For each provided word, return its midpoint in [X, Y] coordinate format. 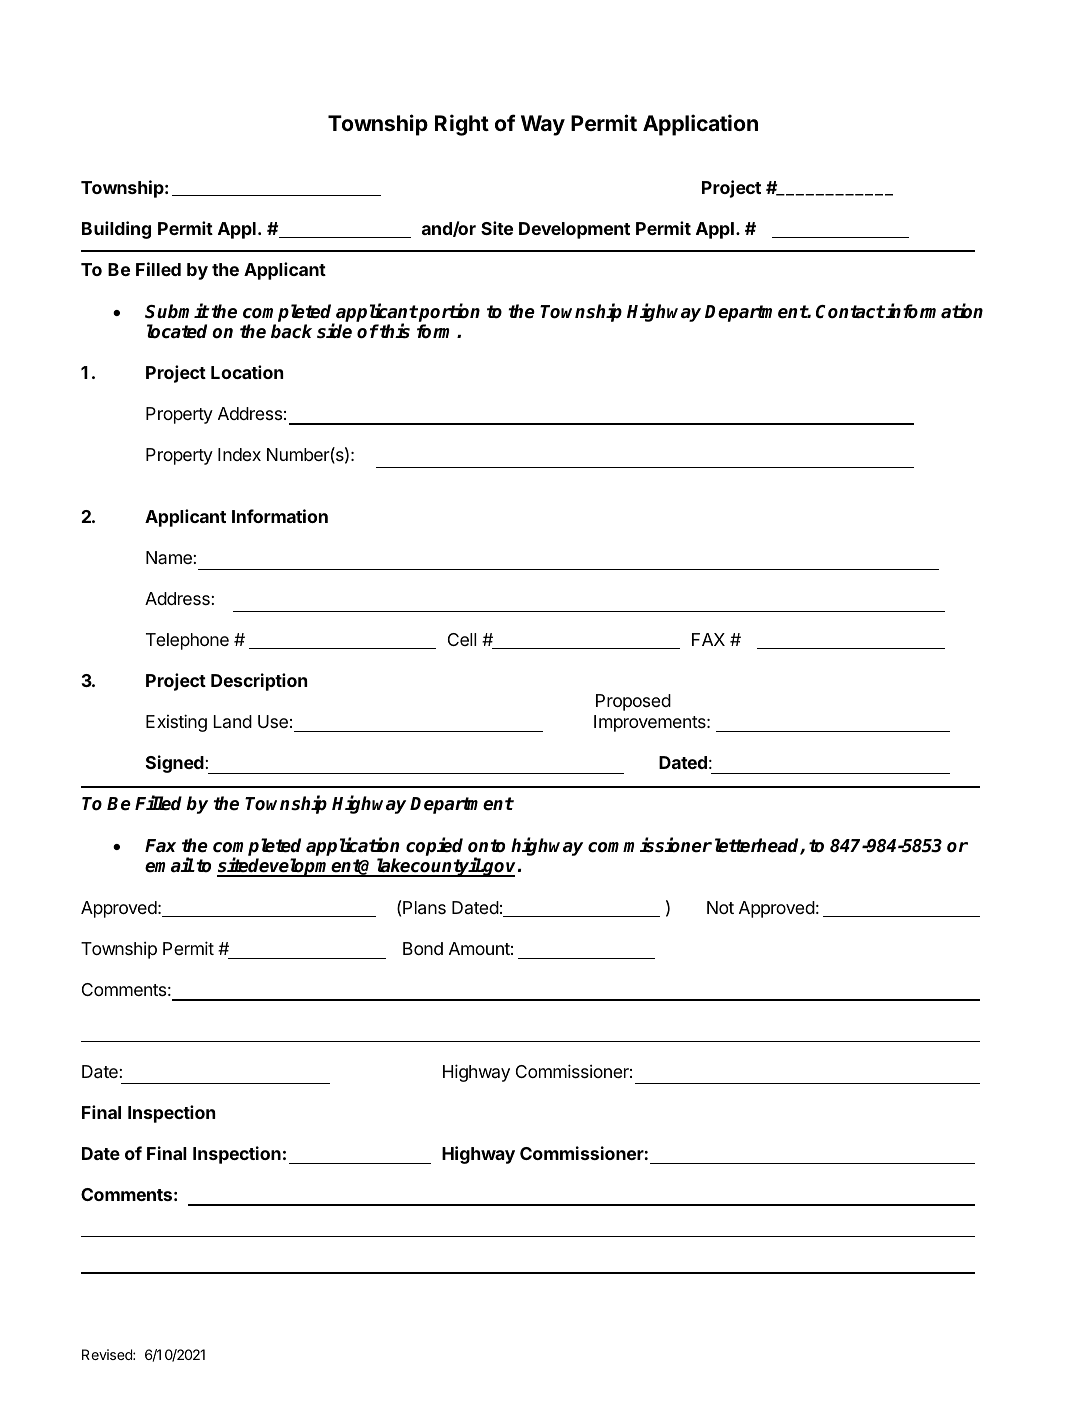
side [334, 331]
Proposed [633, 702]
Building [116, 230]
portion [448, 314]
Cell [462, 639]
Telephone [187, 641]
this [394, 331]
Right [462, 125]
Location [247, 372]
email [169, 865]
